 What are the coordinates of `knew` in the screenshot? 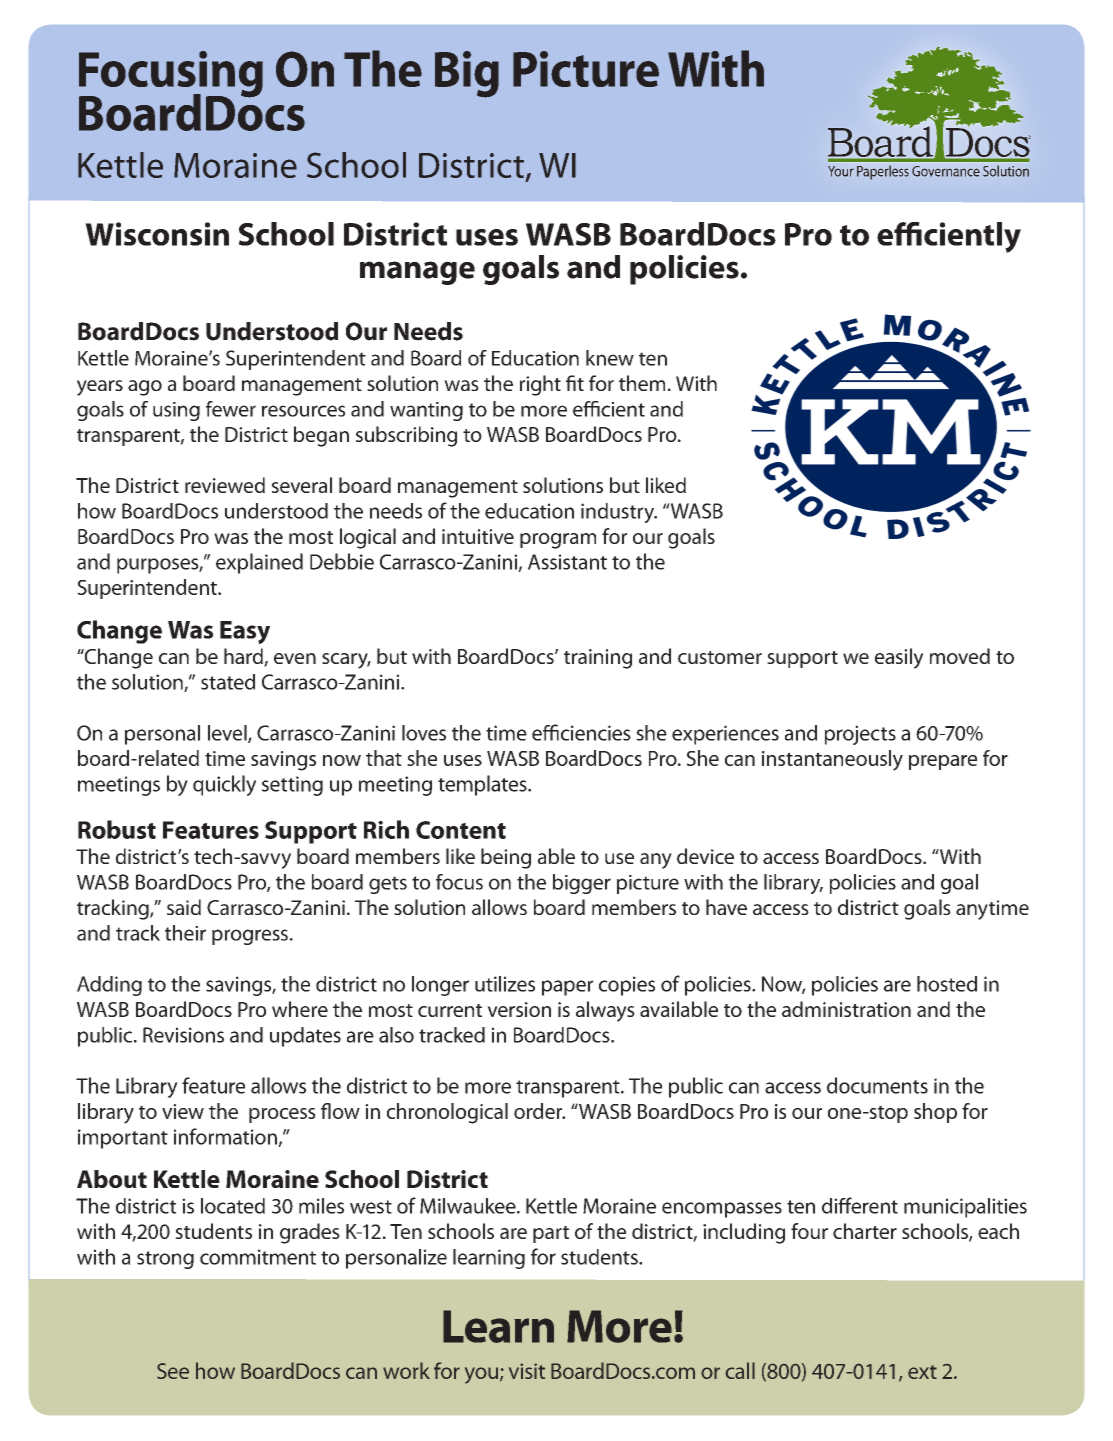 It's located at (610, 358).
